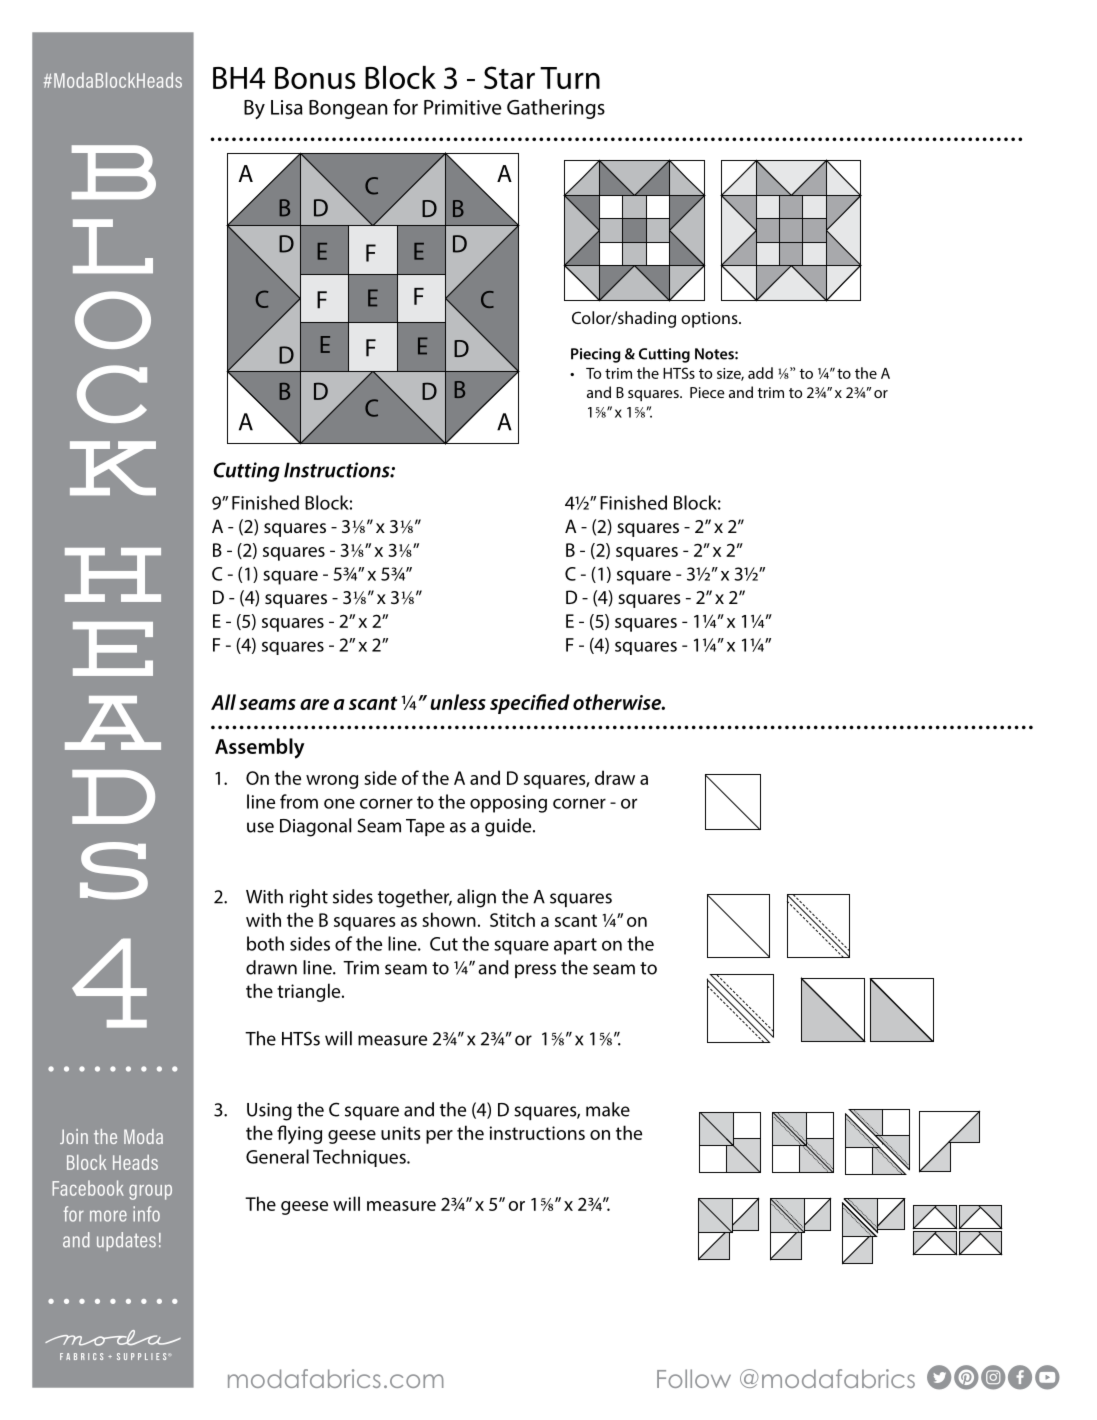 The image size is (1097, 1420). Describe the element at coordinates (287, 107) in the screenshot. I see `Lisa` at that location.
